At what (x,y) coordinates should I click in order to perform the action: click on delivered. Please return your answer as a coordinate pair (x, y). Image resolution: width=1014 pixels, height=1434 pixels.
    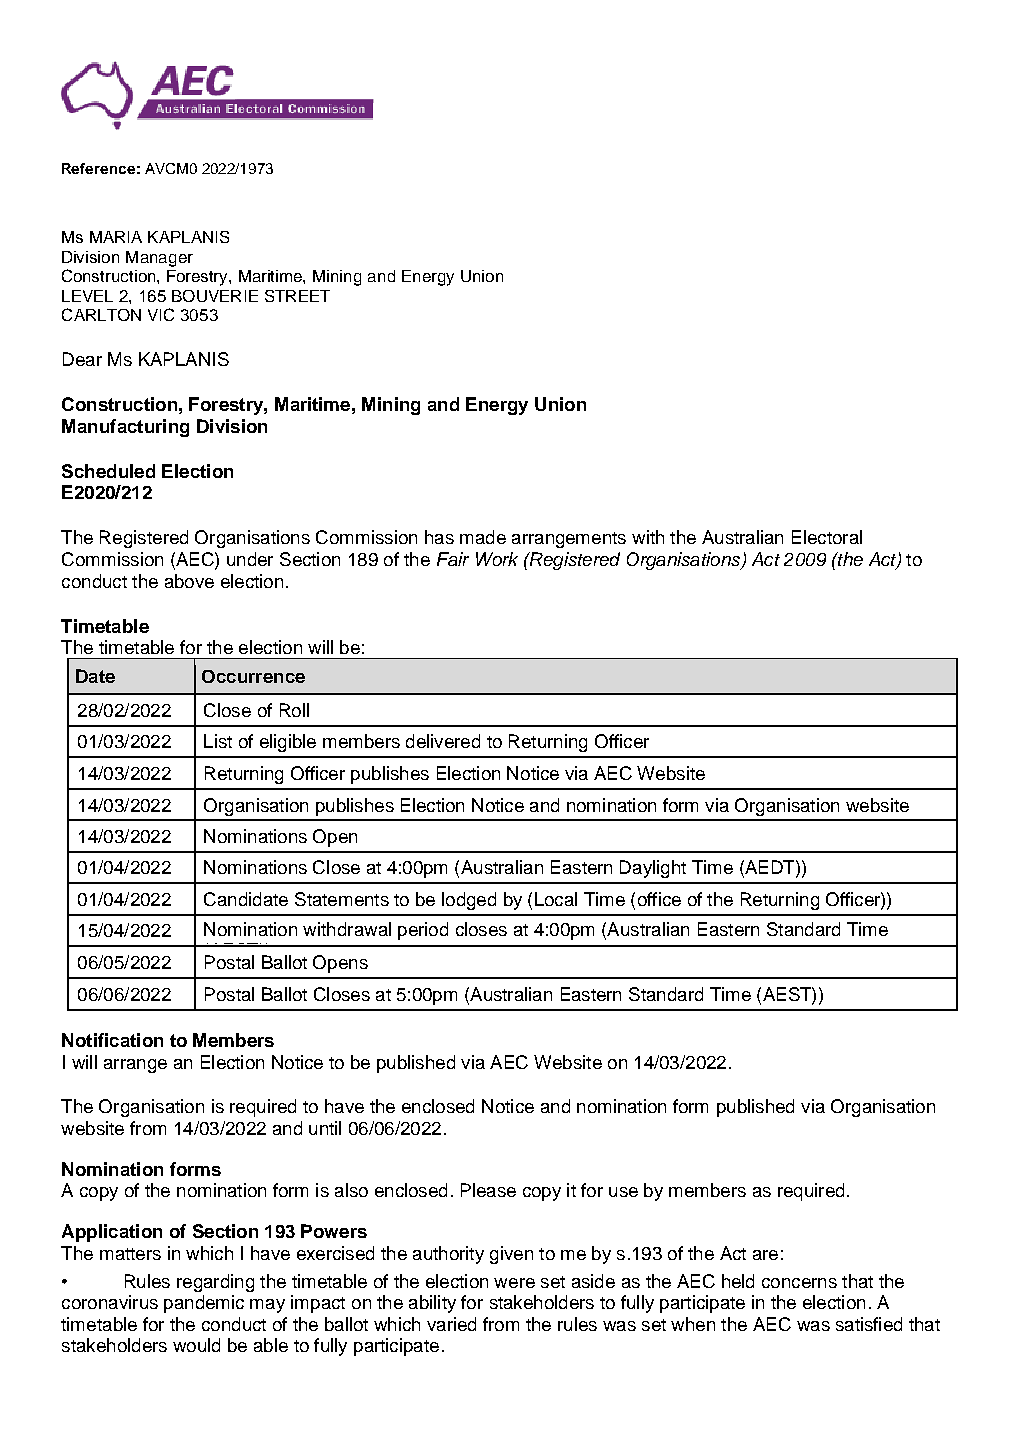
    Looking at the image, I should click on (443, 741).
